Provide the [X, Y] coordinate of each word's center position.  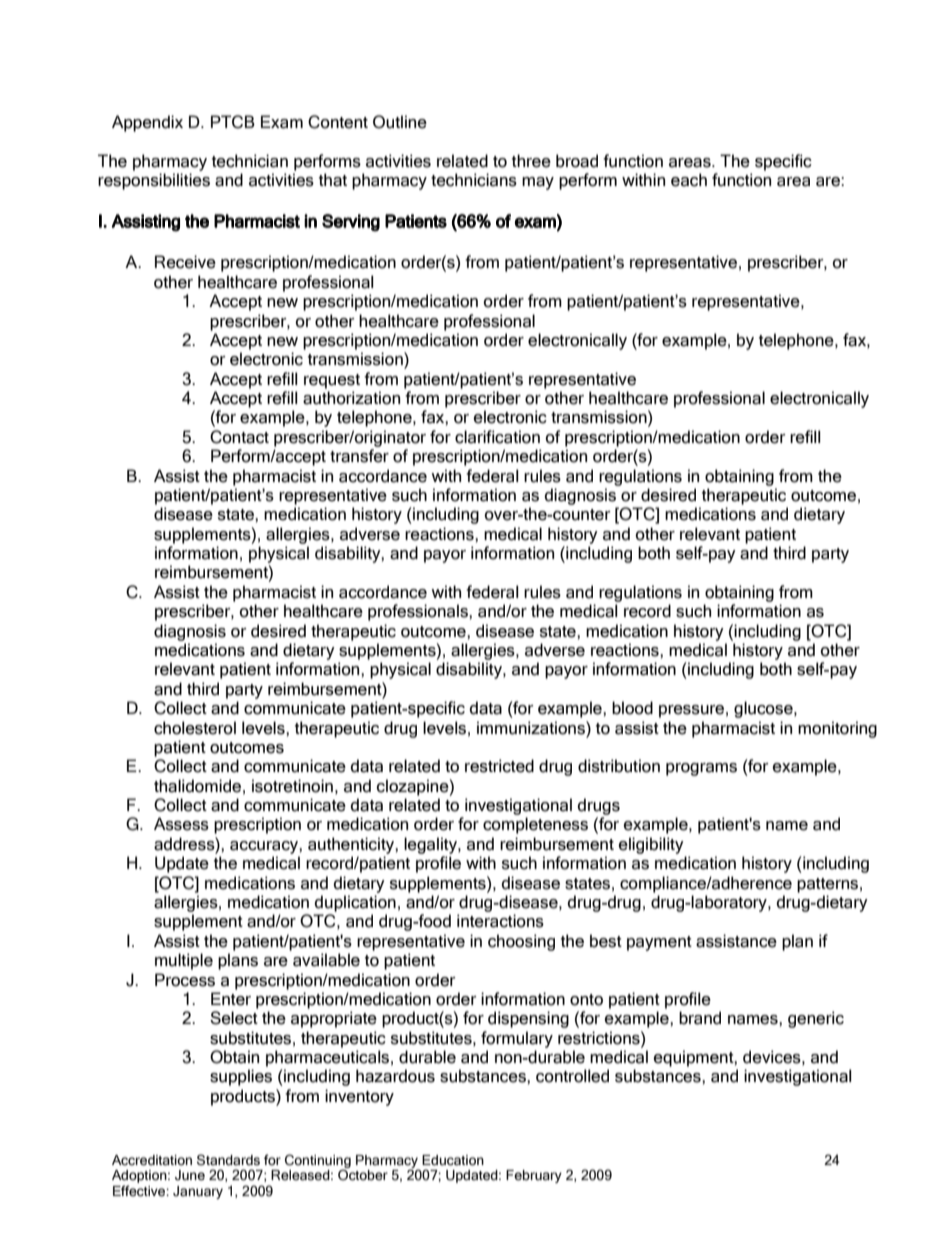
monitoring [837, 729]
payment [659, 943]
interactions [500, 921]
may [538, 183]
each [689, 180]
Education [453, 1160]
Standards [228, 1160]
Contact [239, 437]
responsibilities [154, 181]
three [531, 161]
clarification [497, 437]
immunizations [532, 728]
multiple [184, 961]
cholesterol [195, 728]
